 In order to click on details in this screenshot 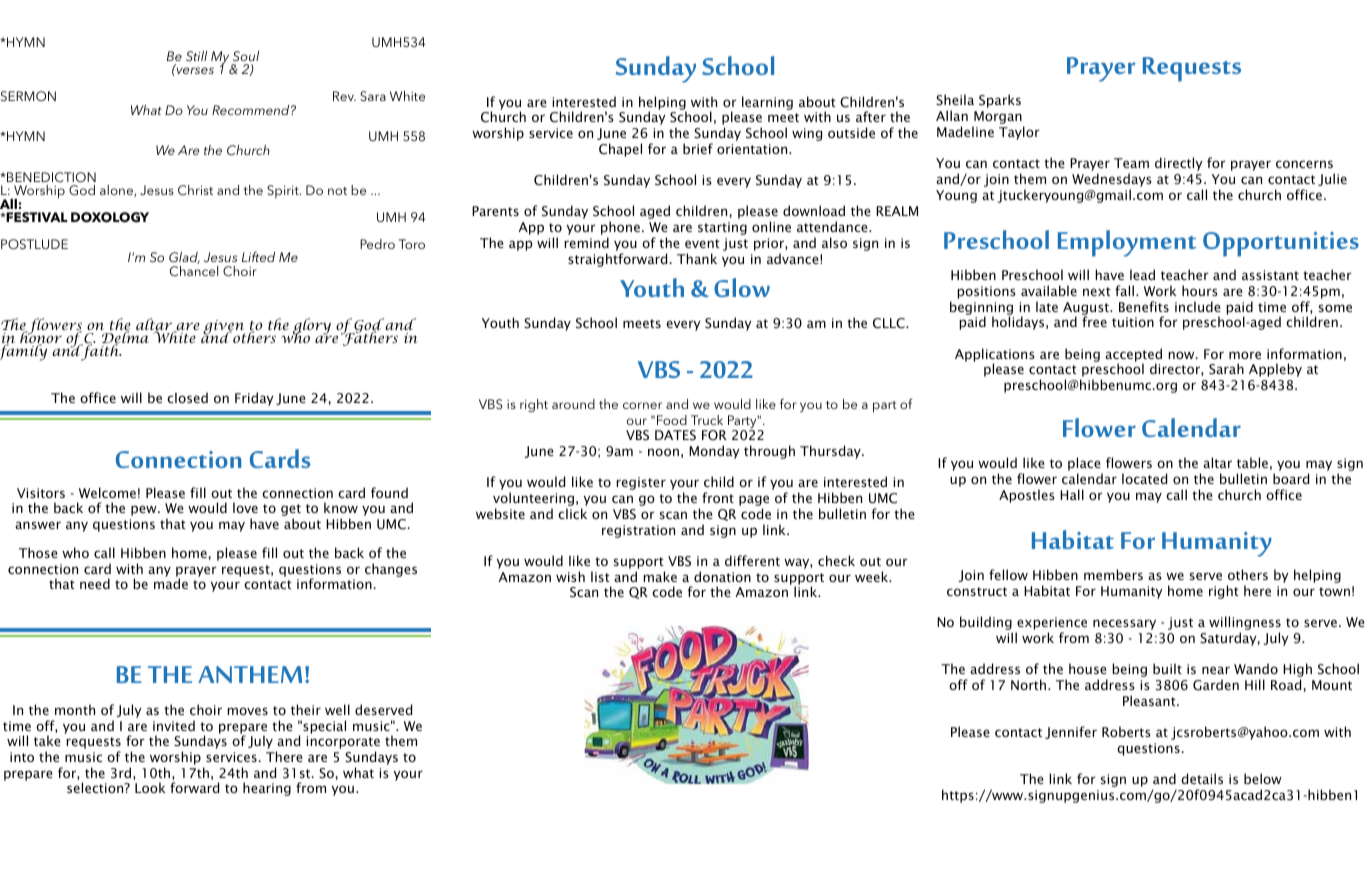, I will do `click(1202, 778)`.
